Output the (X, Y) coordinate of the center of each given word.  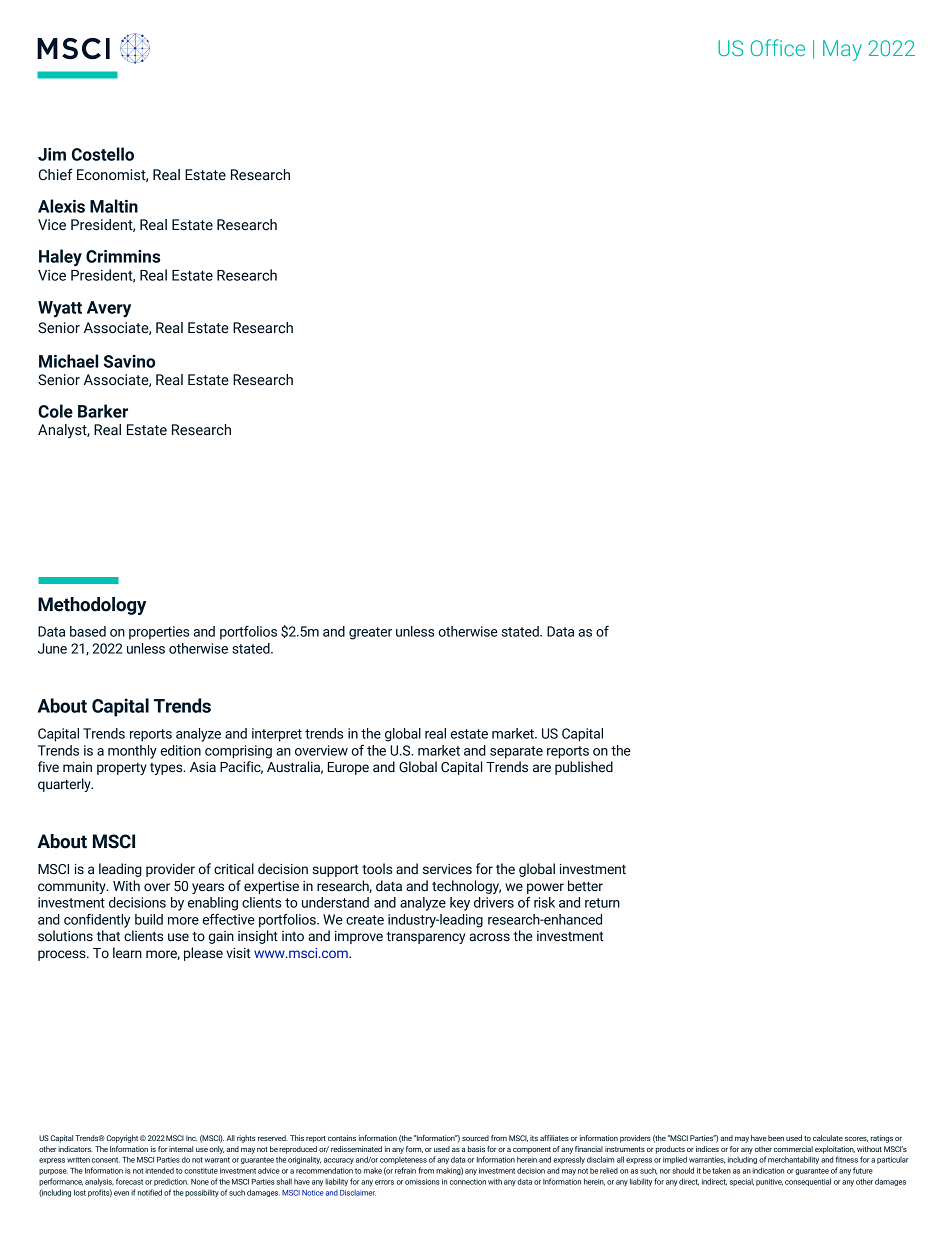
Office (778, 47)
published (584, 768)
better (585, 886)
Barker (103, 411)
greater (370, 633)
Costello (103, 154)
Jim (52, 154)
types (167, 769)
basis (476, 1149)
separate (516, 752)
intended (159, 1170)
